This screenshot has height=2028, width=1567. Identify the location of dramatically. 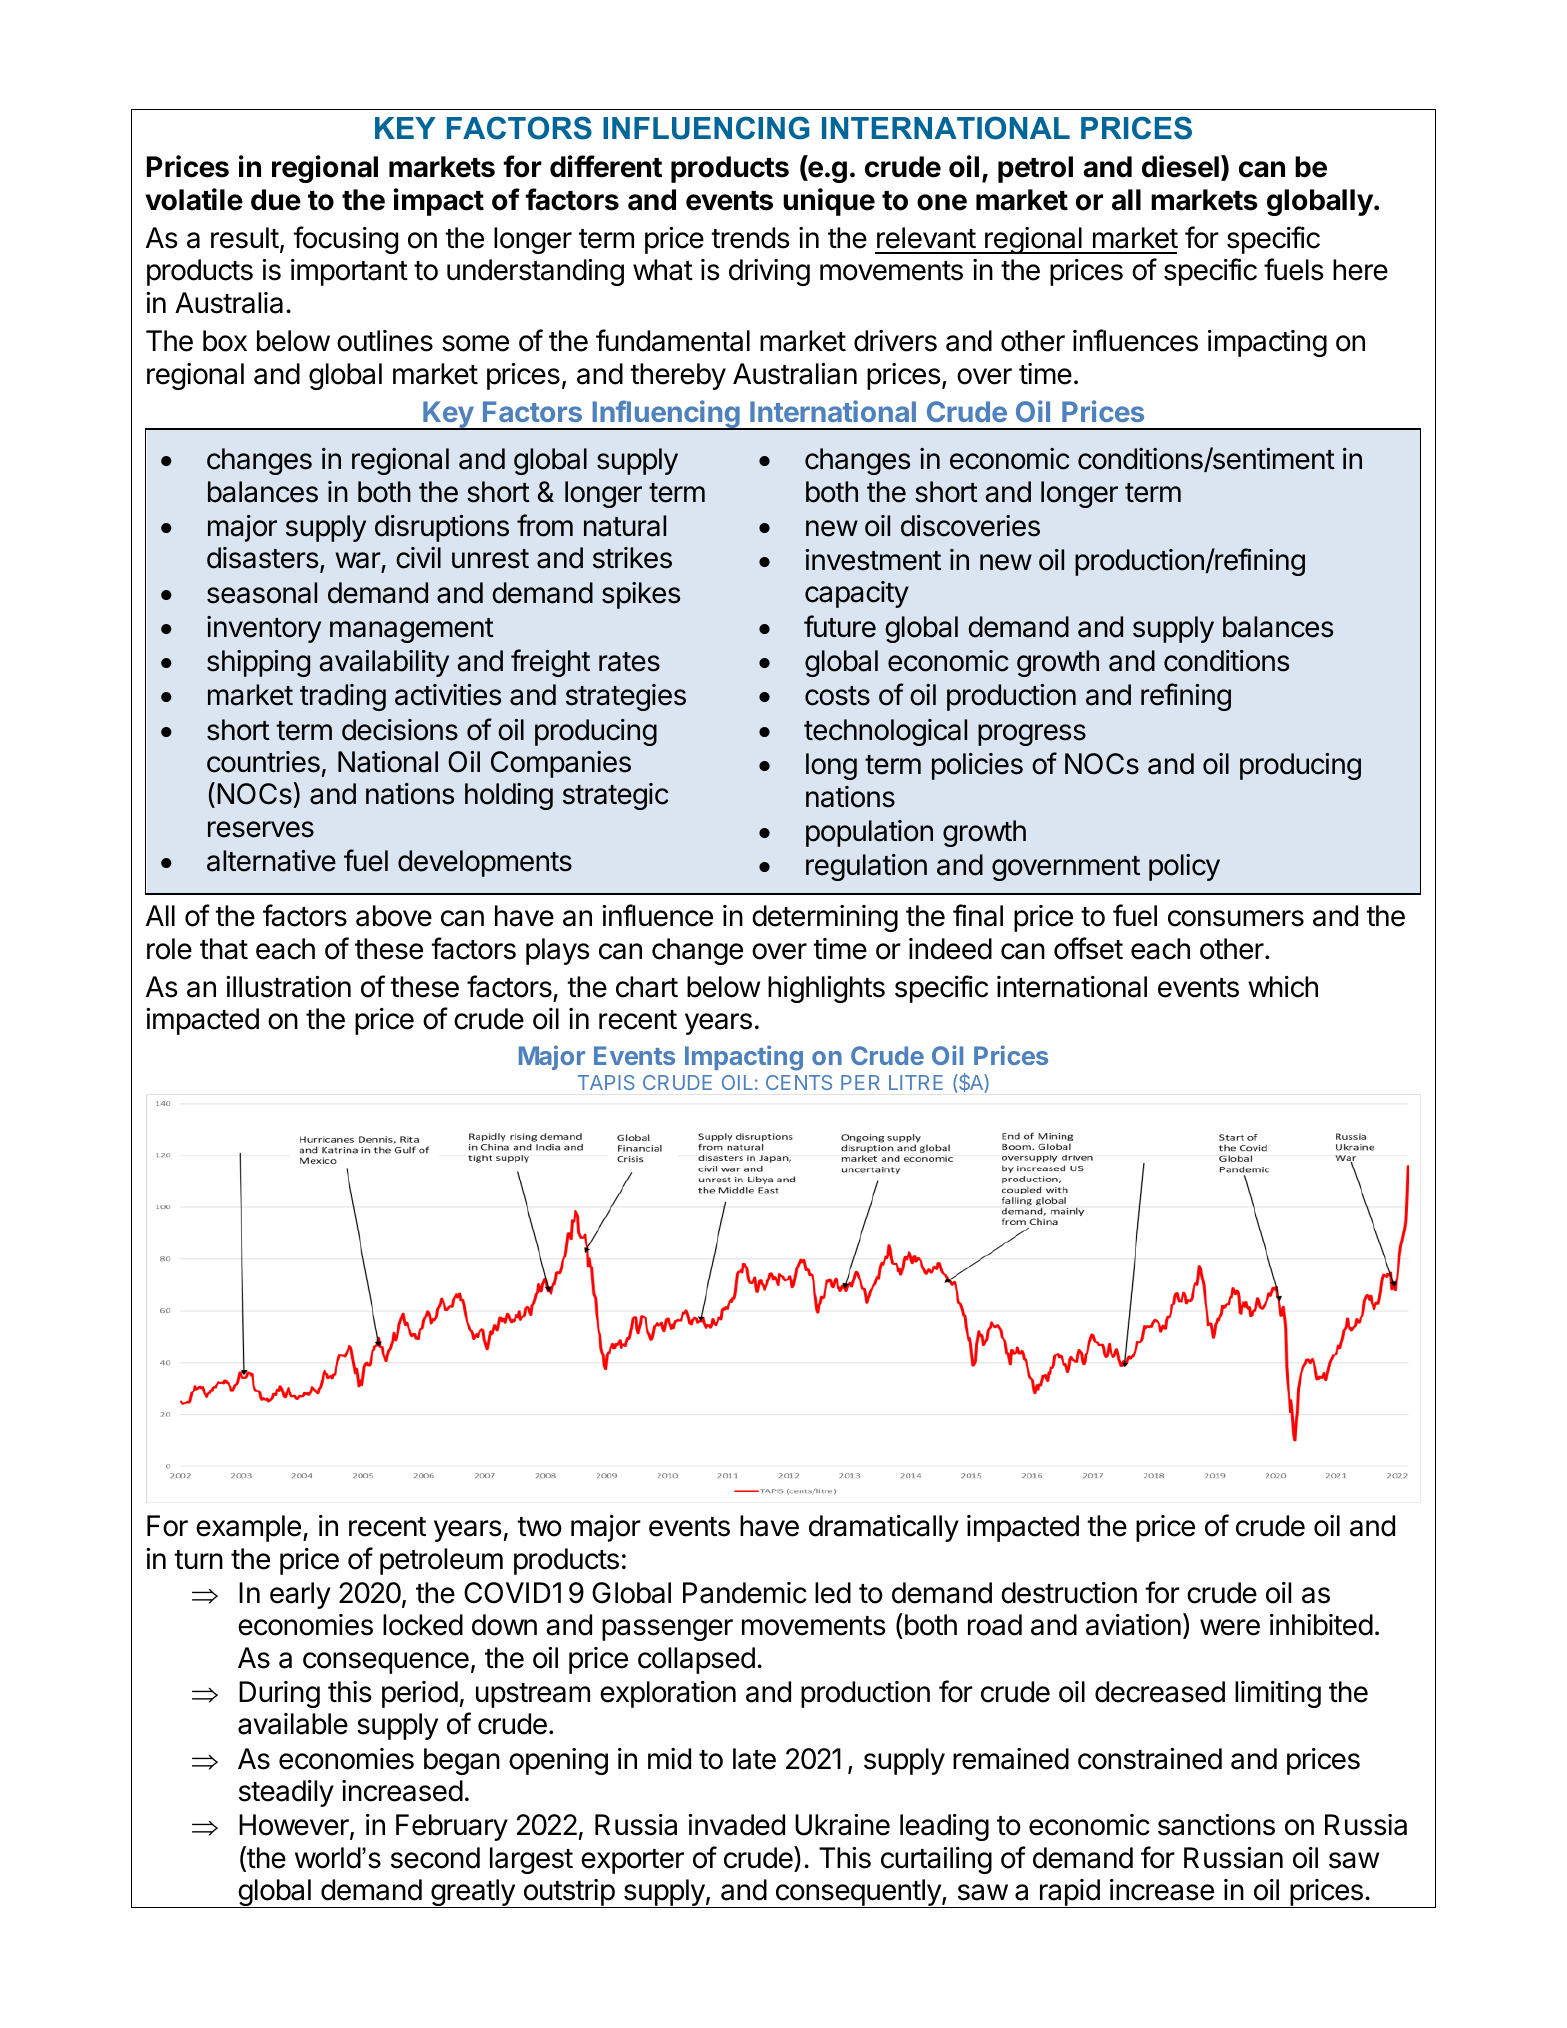
(884, 1528).
